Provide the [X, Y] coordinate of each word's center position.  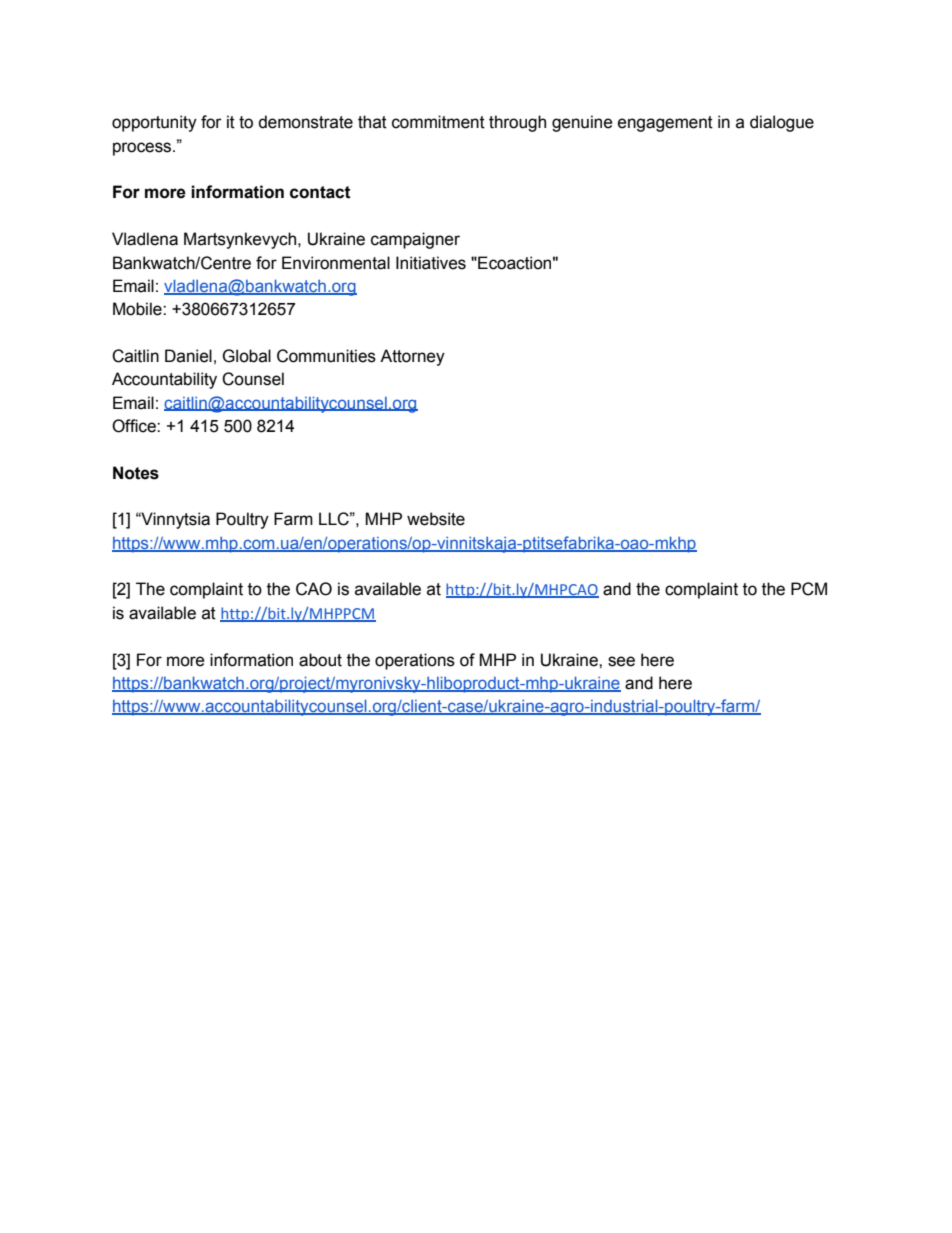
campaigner [415, 240]
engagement [665, 124]
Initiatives [431, 263]
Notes [136, 473]
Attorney [412, 357]
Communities [326, 356]
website [436, 519]
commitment [438, 122]
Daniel [188, 356]
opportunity [154, 123]
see [621, 661]
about [320, 660]
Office [135, 426]
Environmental [336, 263]
